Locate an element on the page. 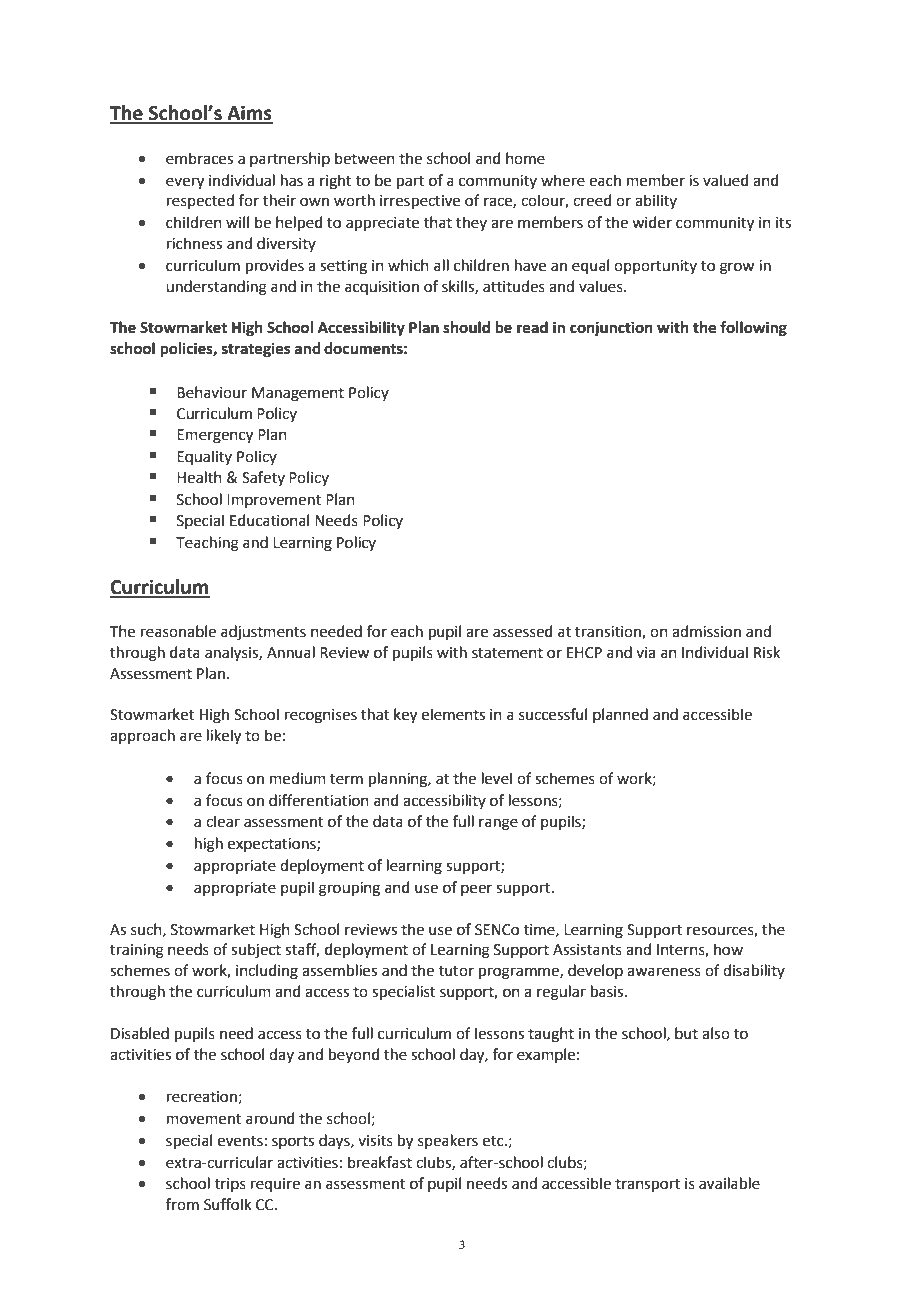  every is located at coordinates (185, 183).
